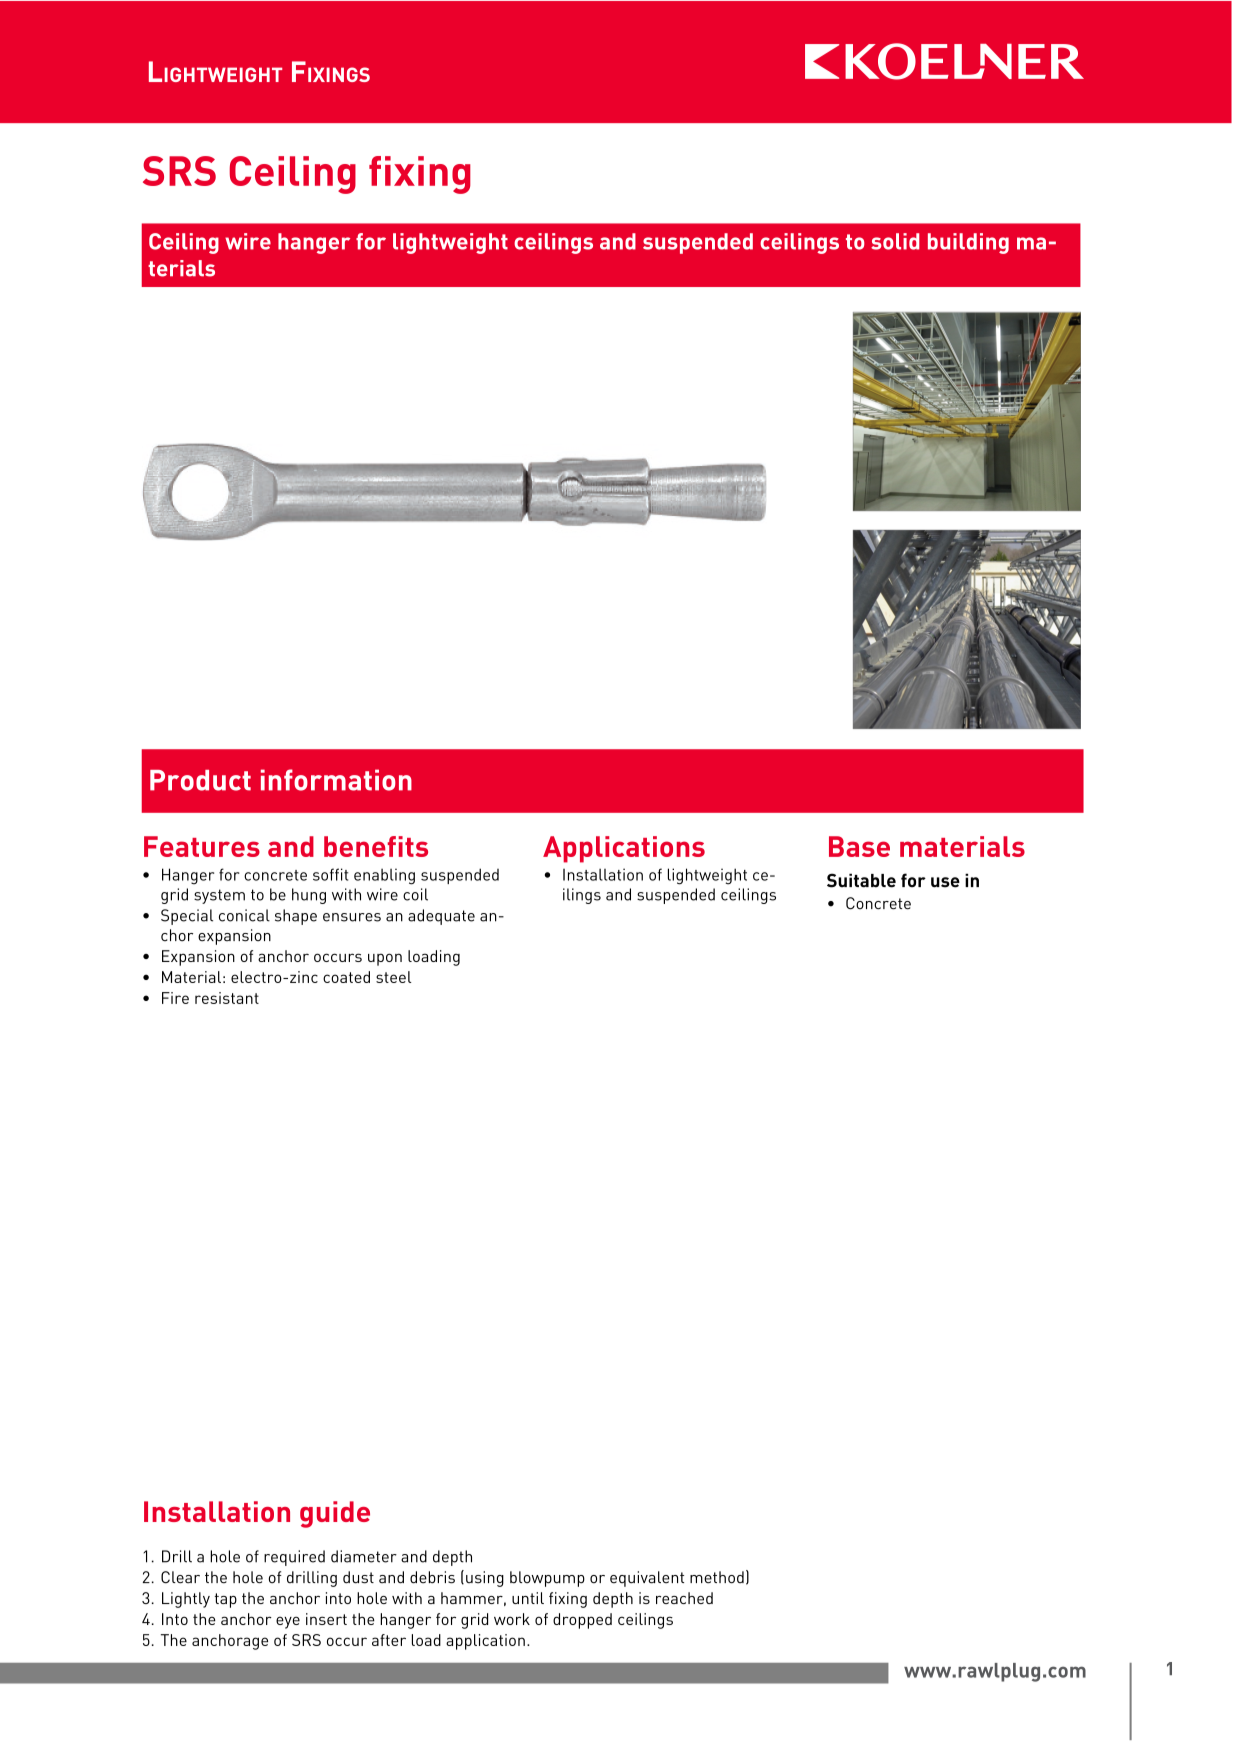 The image size is (1233, 1743). I want to click on shape, so click(296, 917).
